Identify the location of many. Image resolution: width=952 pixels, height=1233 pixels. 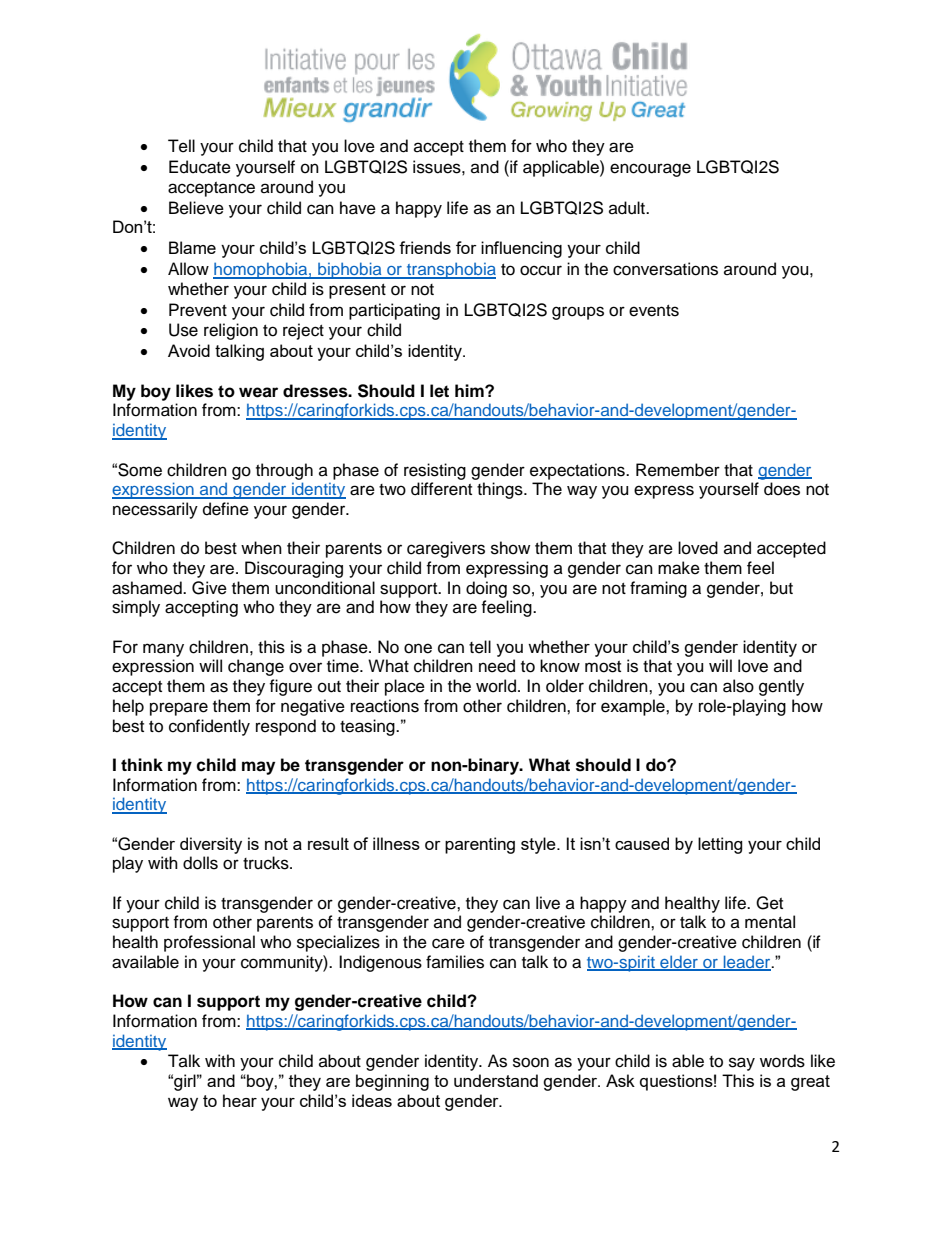
(163, 650).
